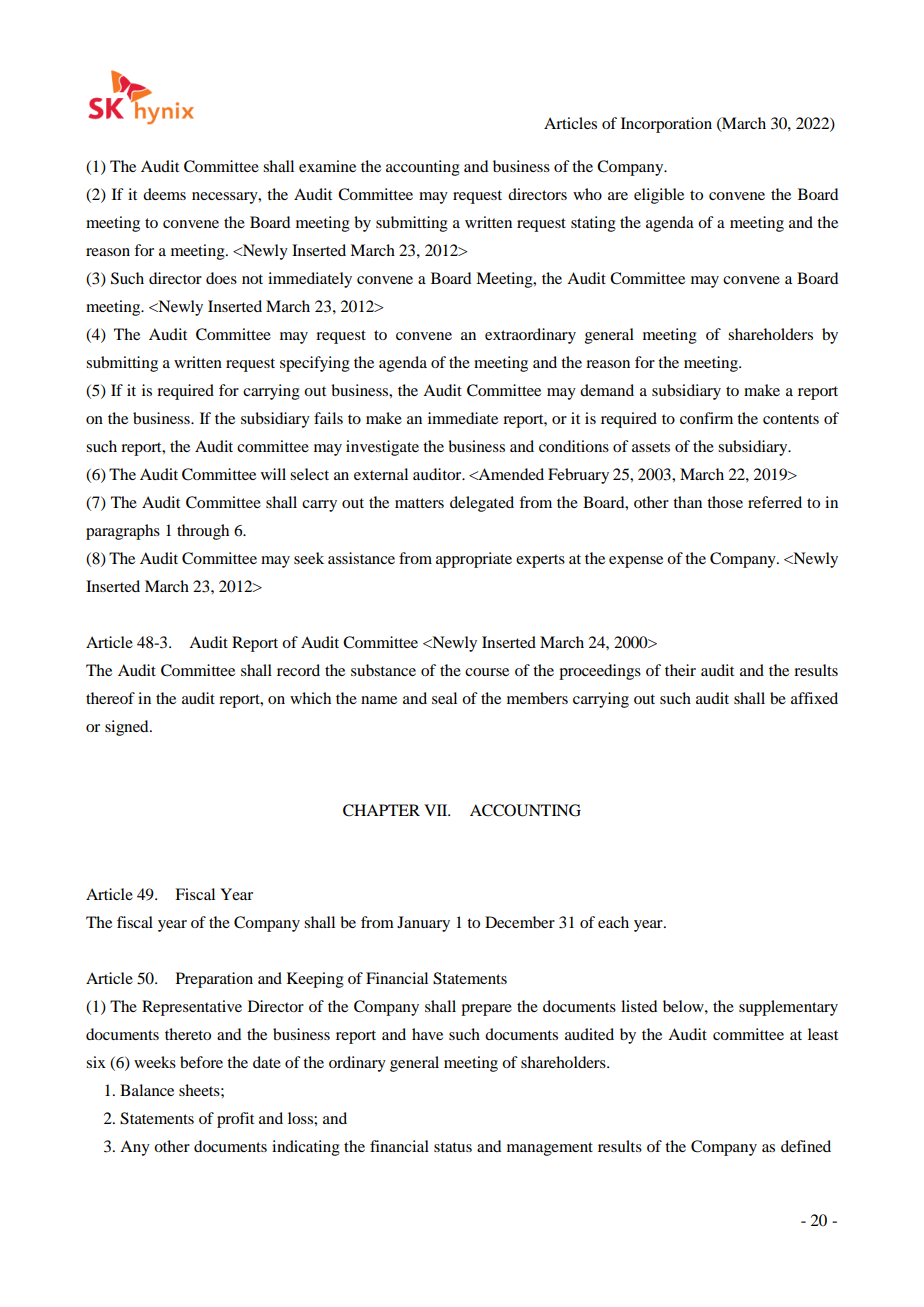 The image size is (924, 1307). What do you see at coordinates (203, 532) in the image?
I see `through` at bounding box center [203, 532].
